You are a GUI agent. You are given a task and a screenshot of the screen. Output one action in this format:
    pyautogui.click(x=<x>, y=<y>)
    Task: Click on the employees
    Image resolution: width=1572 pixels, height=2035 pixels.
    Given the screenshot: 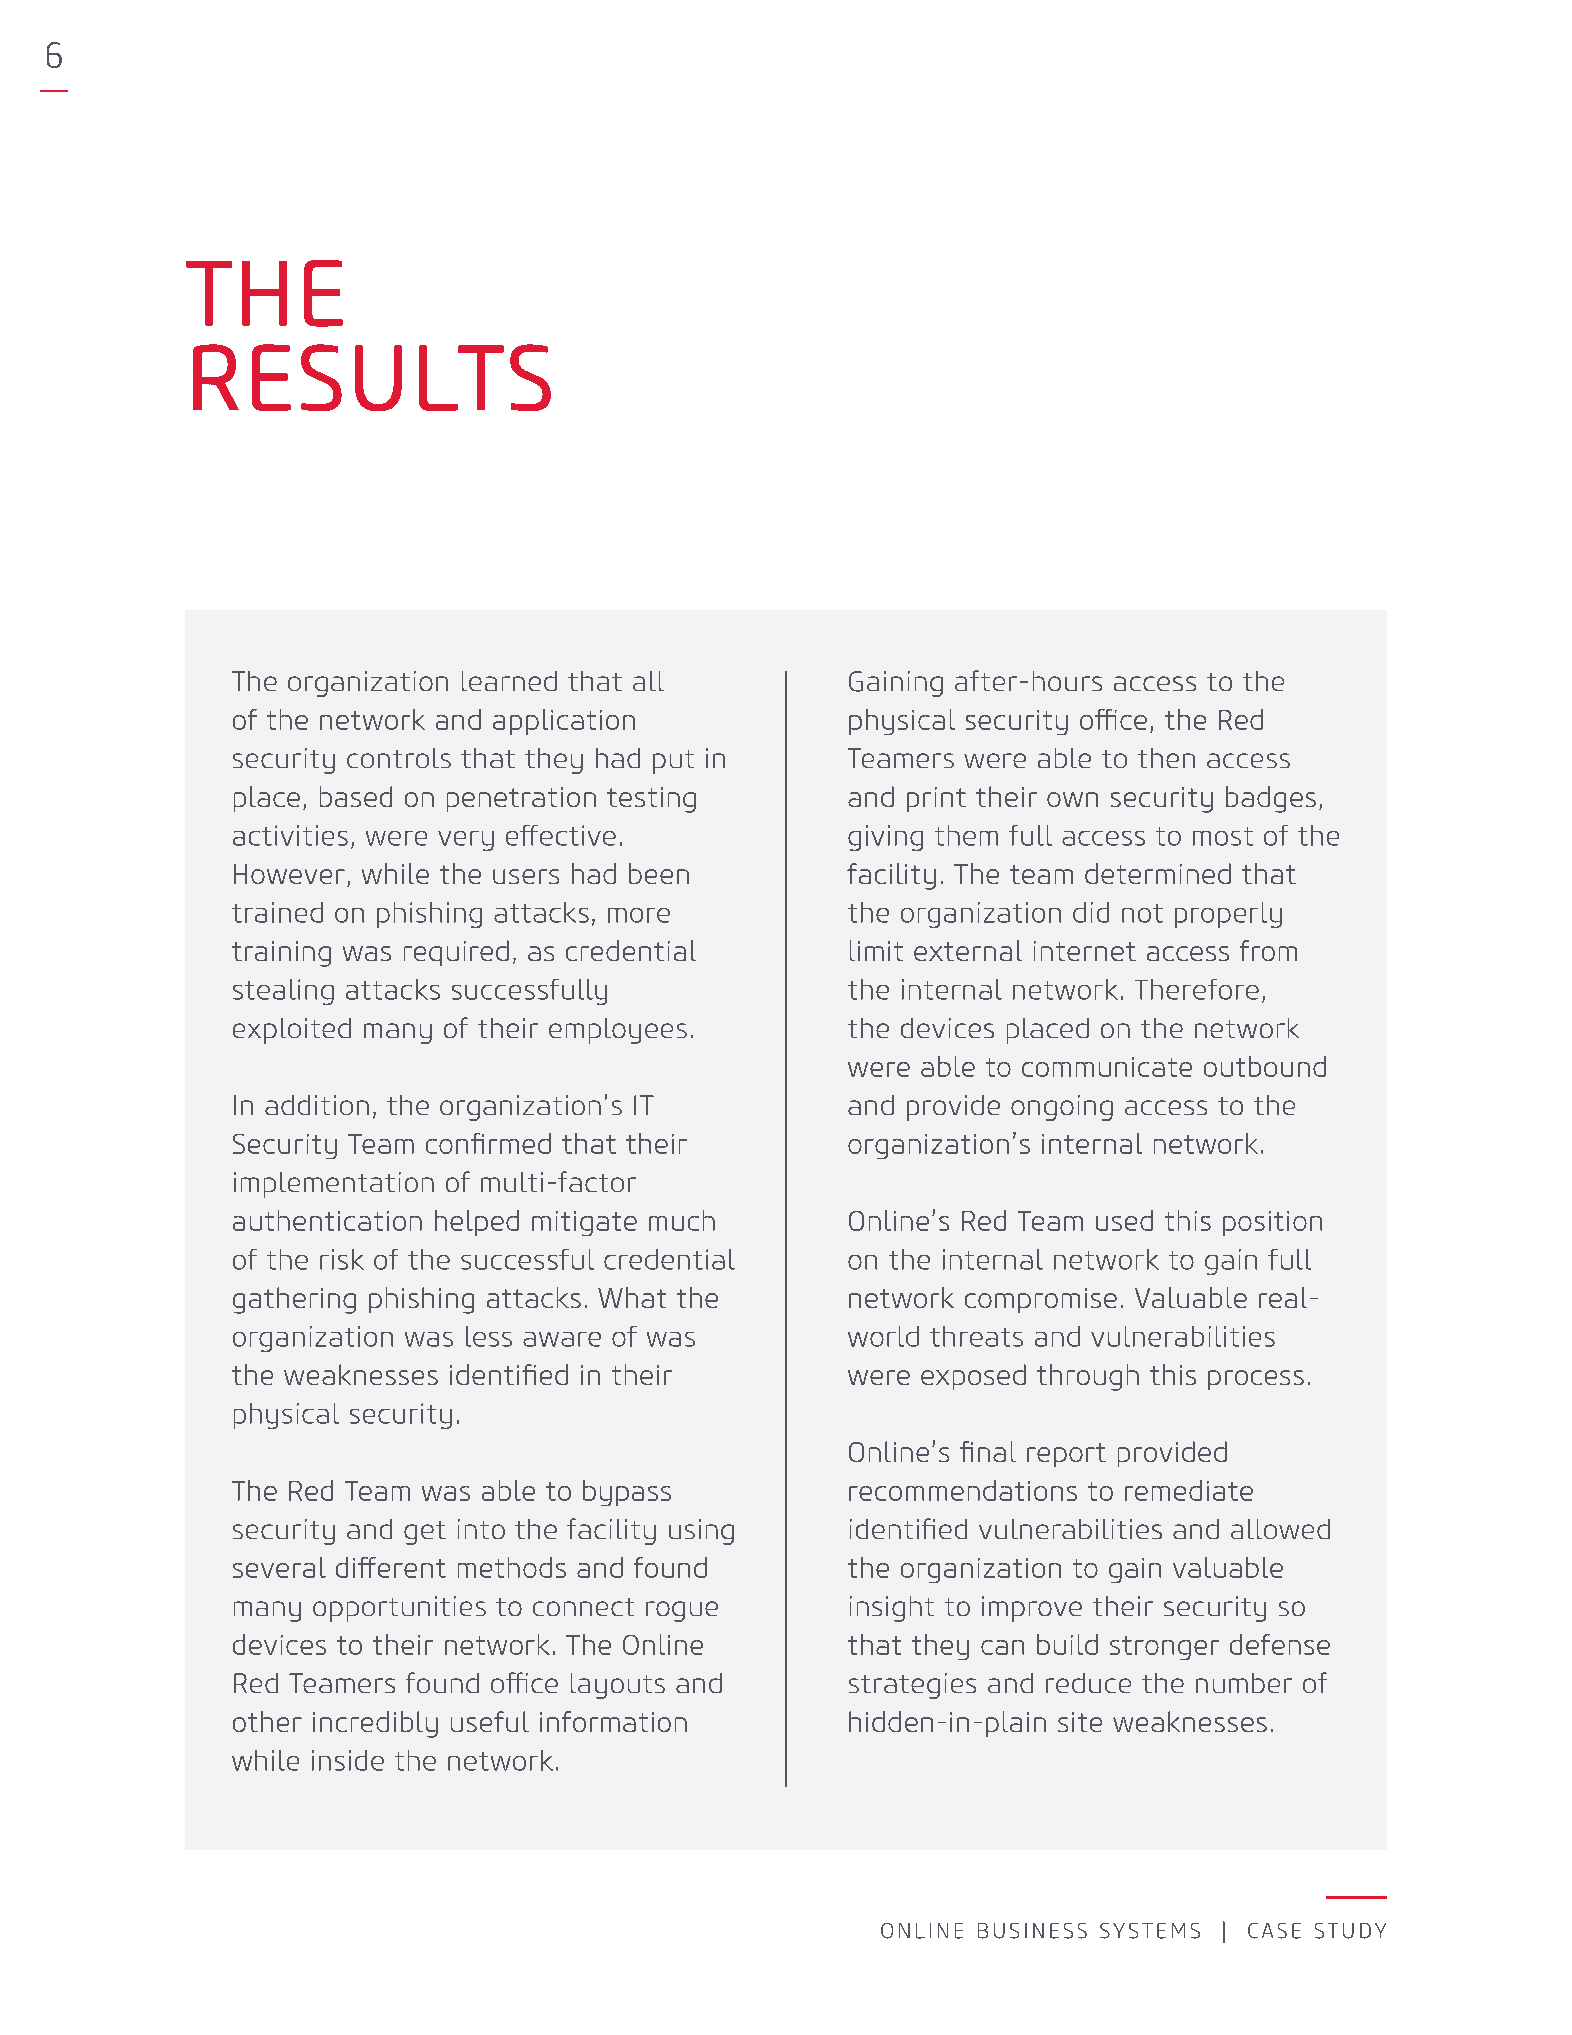 What is the action you would take?
    pyautogui.click(x=618, y=1031)
